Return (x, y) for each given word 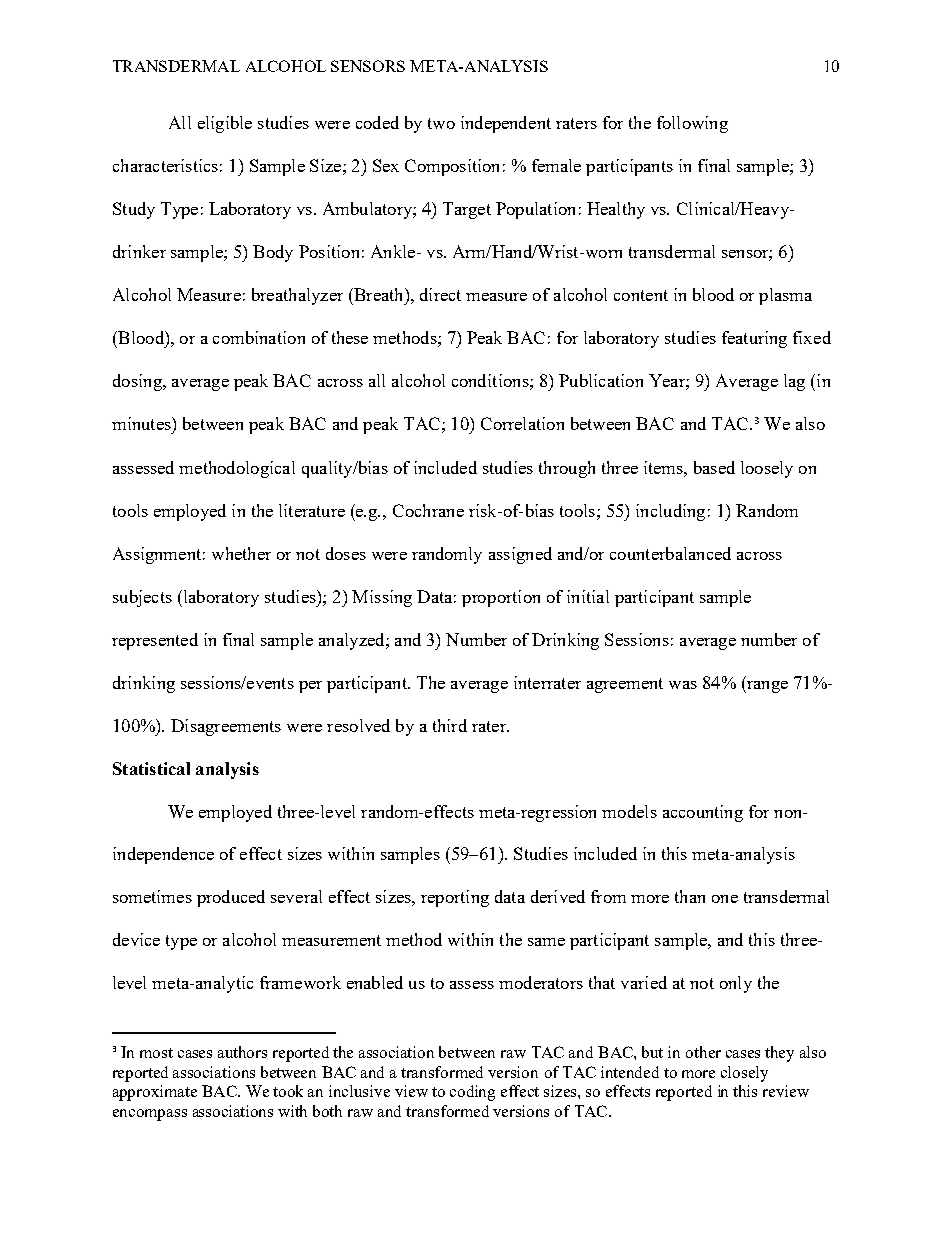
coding (472, 1093)
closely (744, 1074)
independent (506, 124)
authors (242, 1052)
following (692, 124)
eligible (225, 124)
